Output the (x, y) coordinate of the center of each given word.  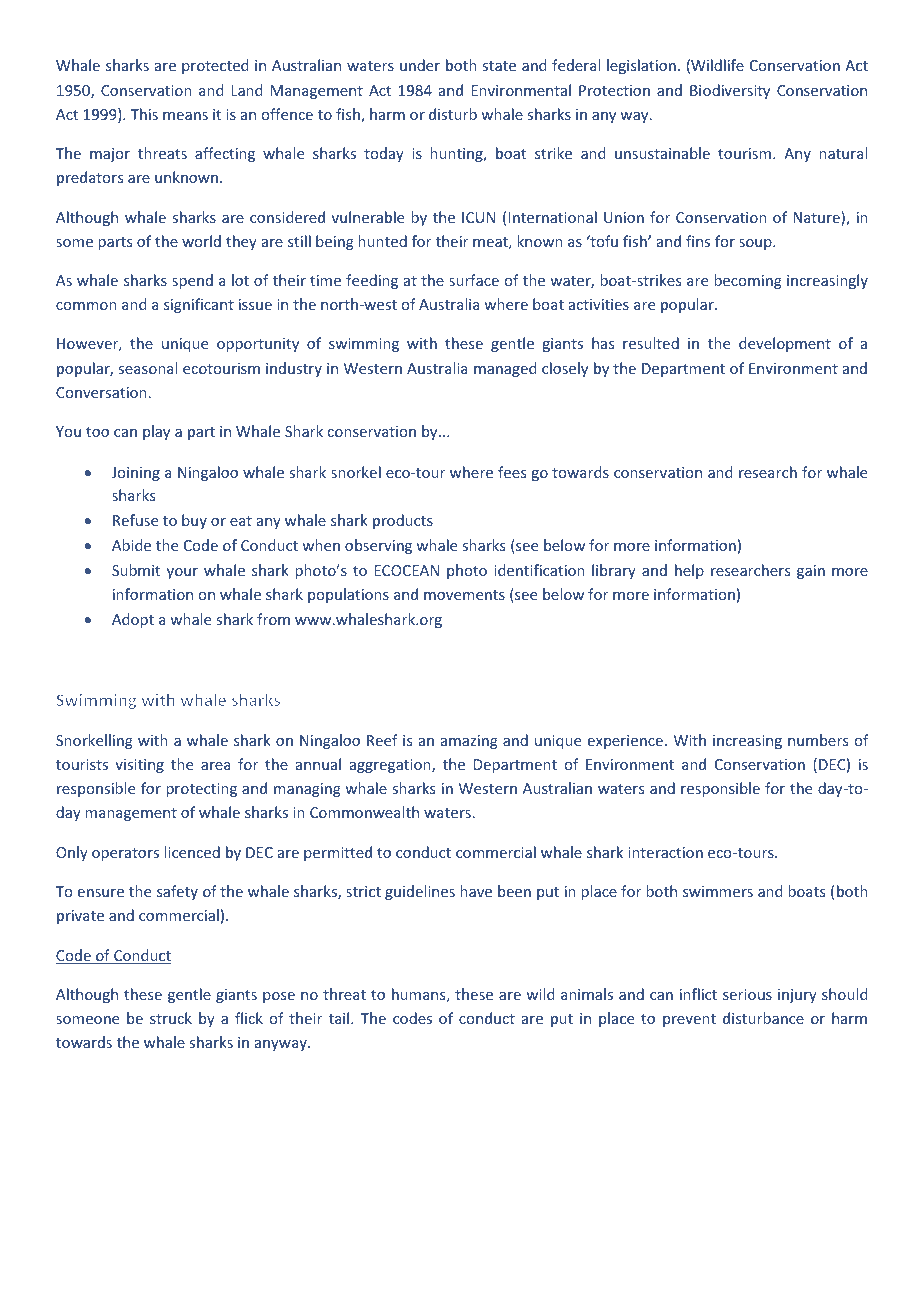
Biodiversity (730, 91)
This (144, 114)
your (182, 573)
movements (464, 595)
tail (340, 1018)
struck (171, 1018)
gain (811, 572)
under (420, 65)
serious (747, 994)
